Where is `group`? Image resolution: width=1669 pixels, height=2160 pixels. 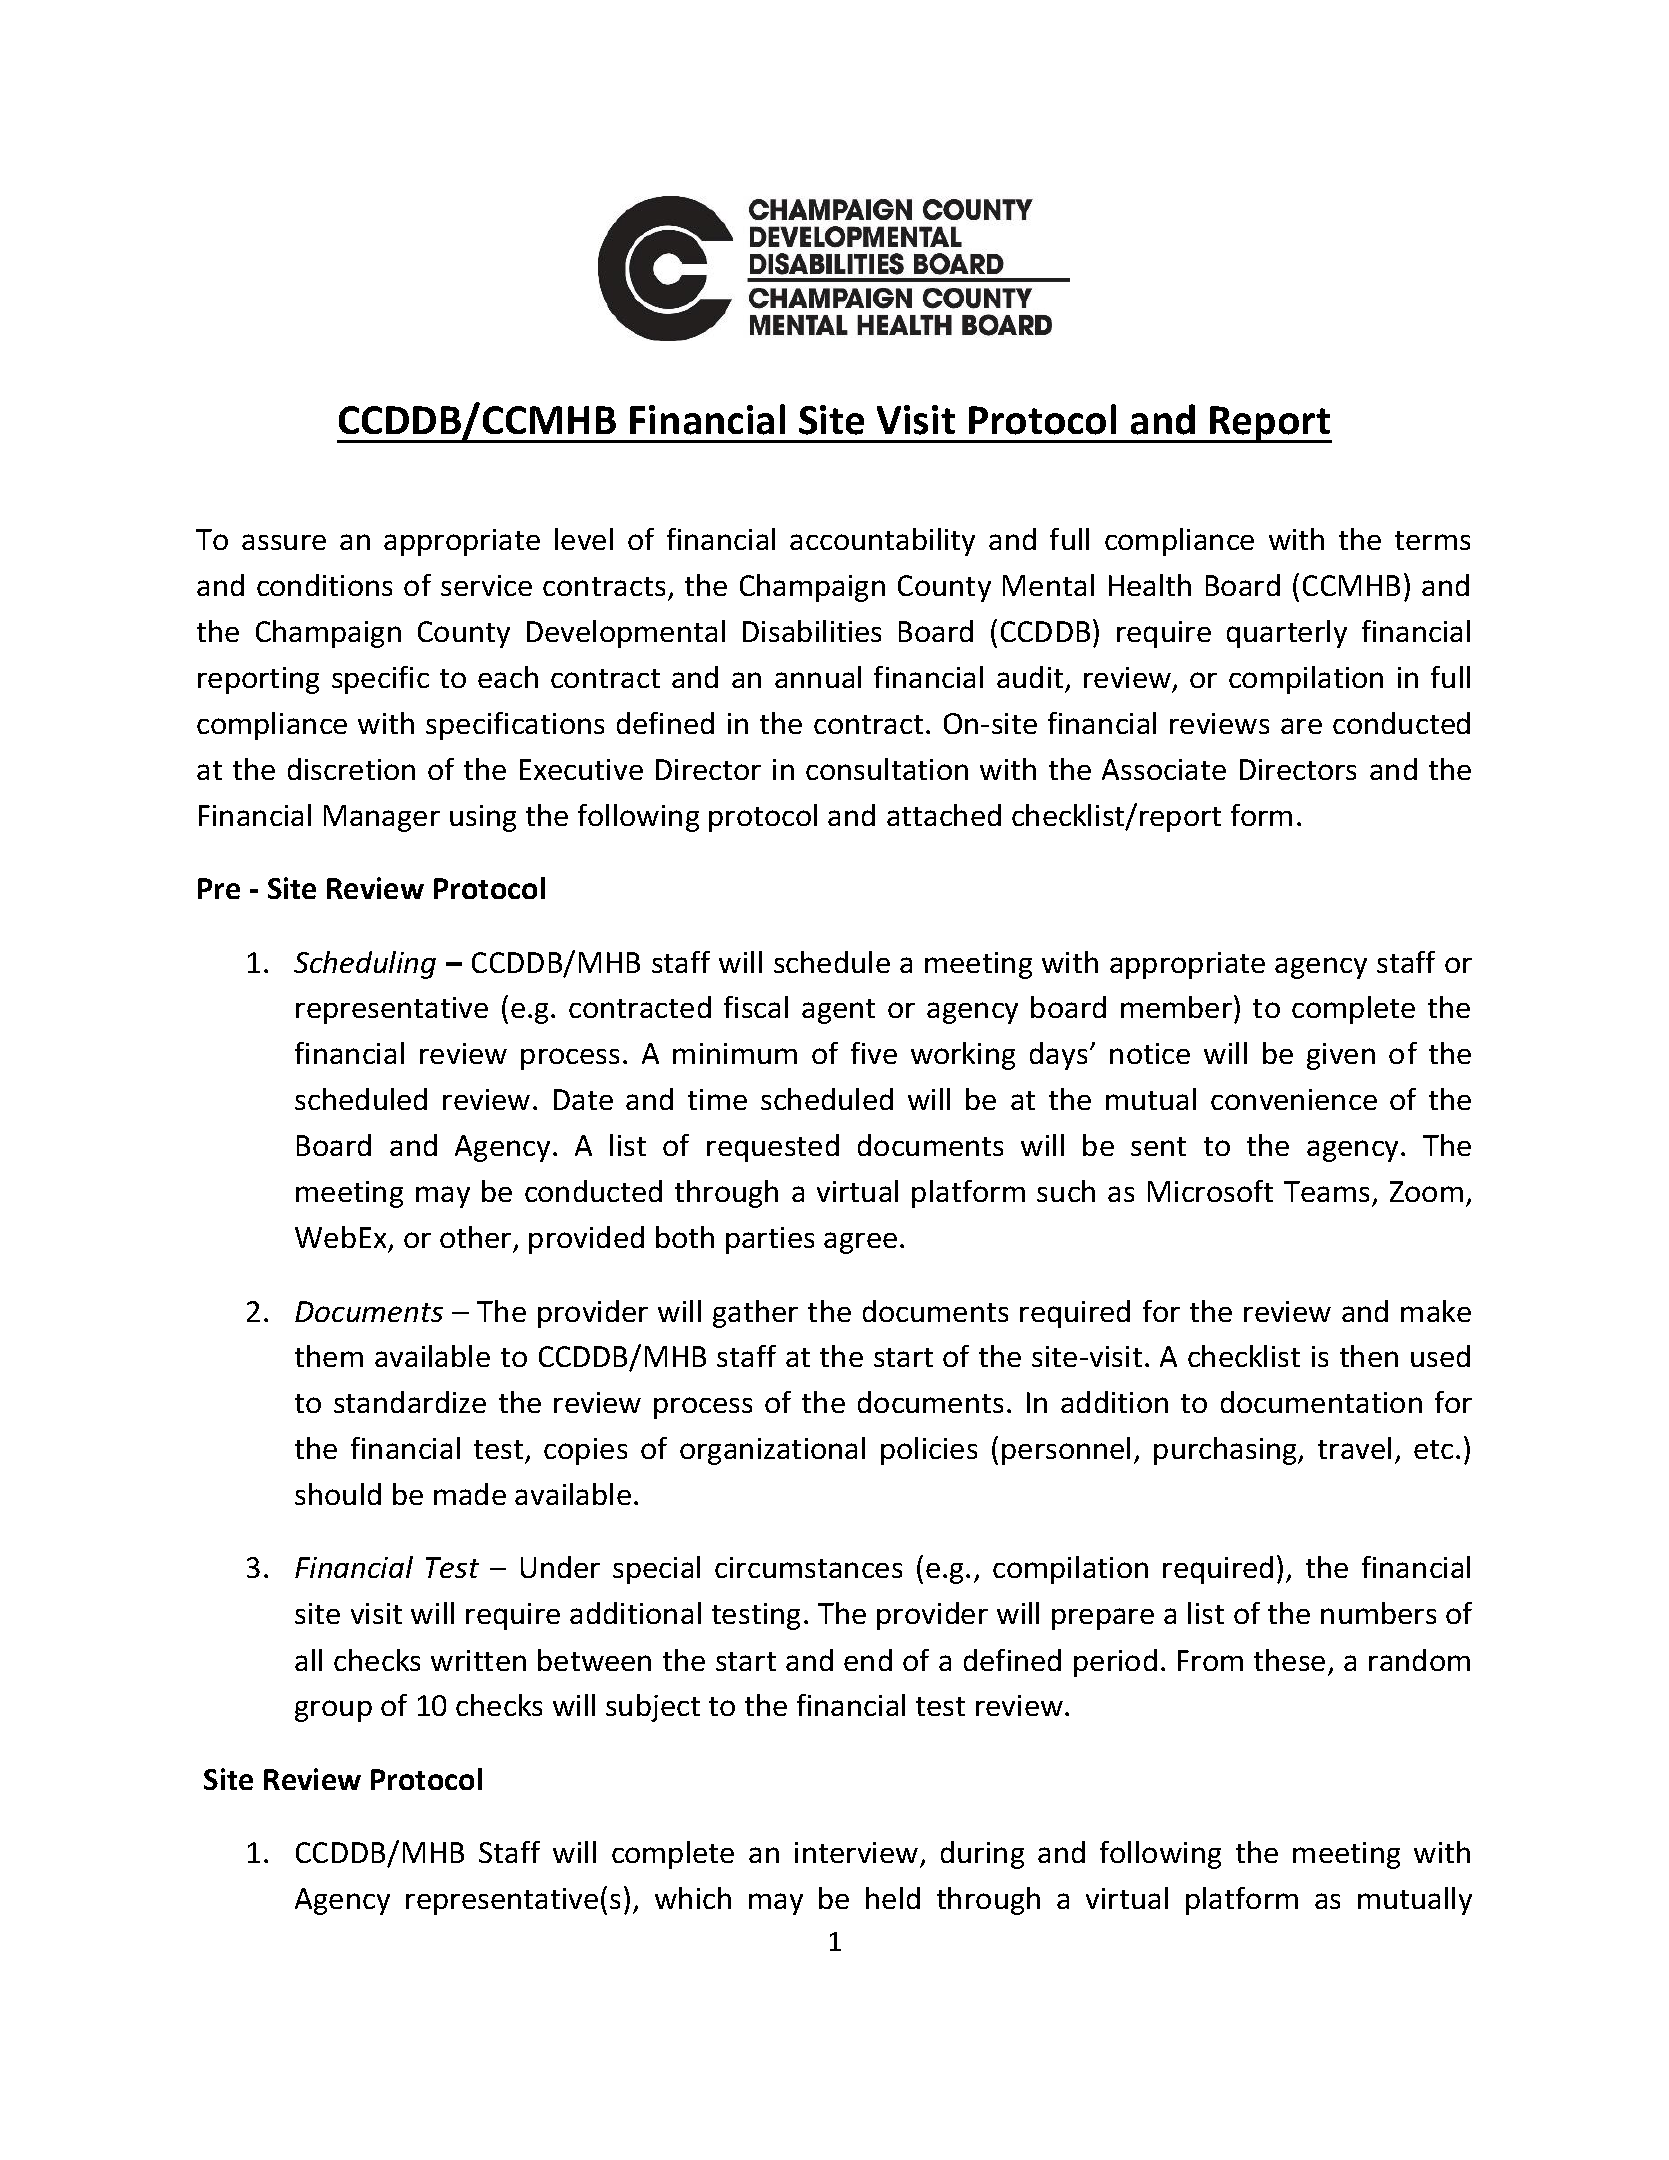 group is located at coordinates (333, 1711).
